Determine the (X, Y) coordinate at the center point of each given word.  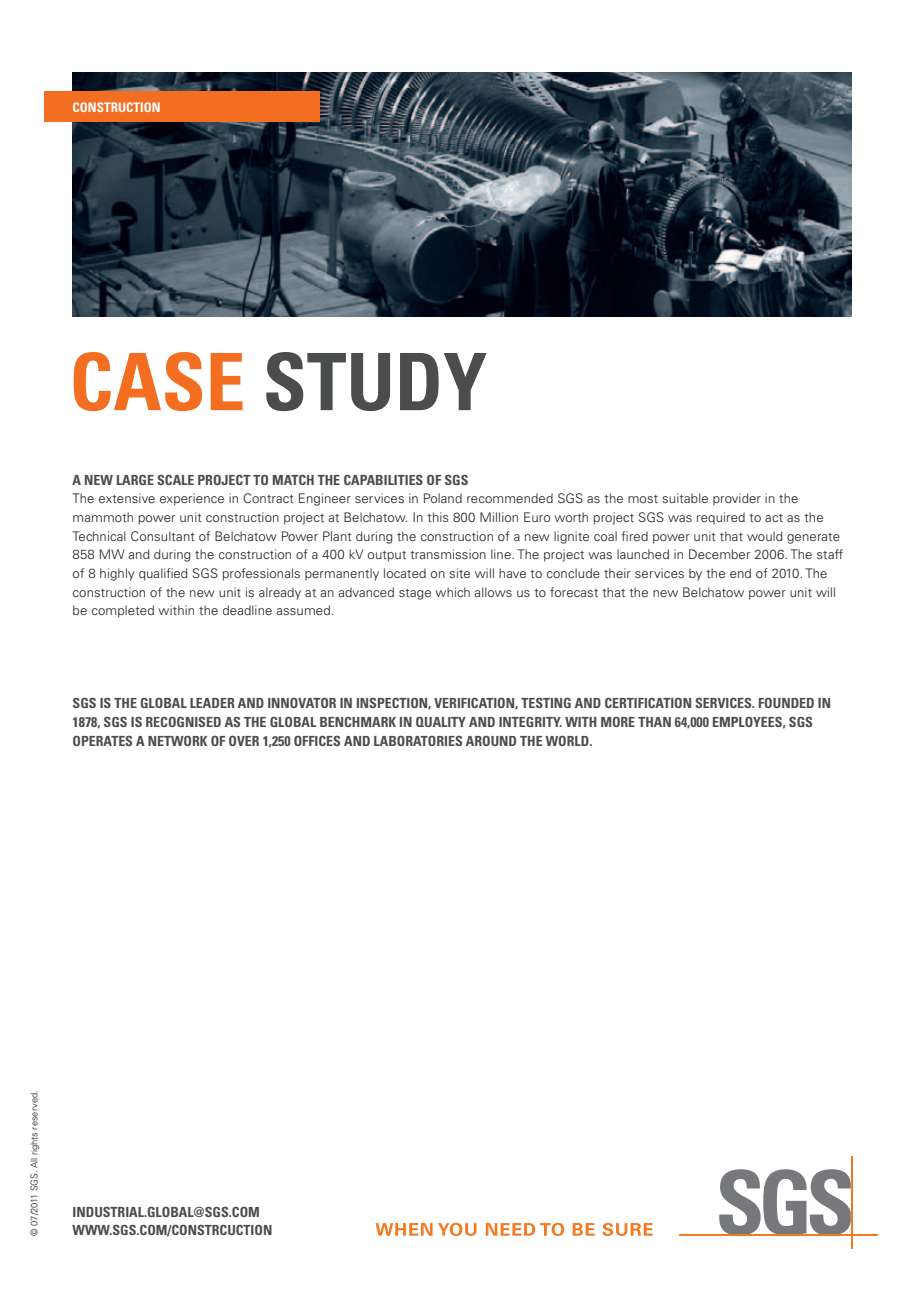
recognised (183, 722)
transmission (448, 554)
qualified (163, 574)
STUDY (376, 381)
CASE (158, 381)
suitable (685, 498)
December (719, 554)
